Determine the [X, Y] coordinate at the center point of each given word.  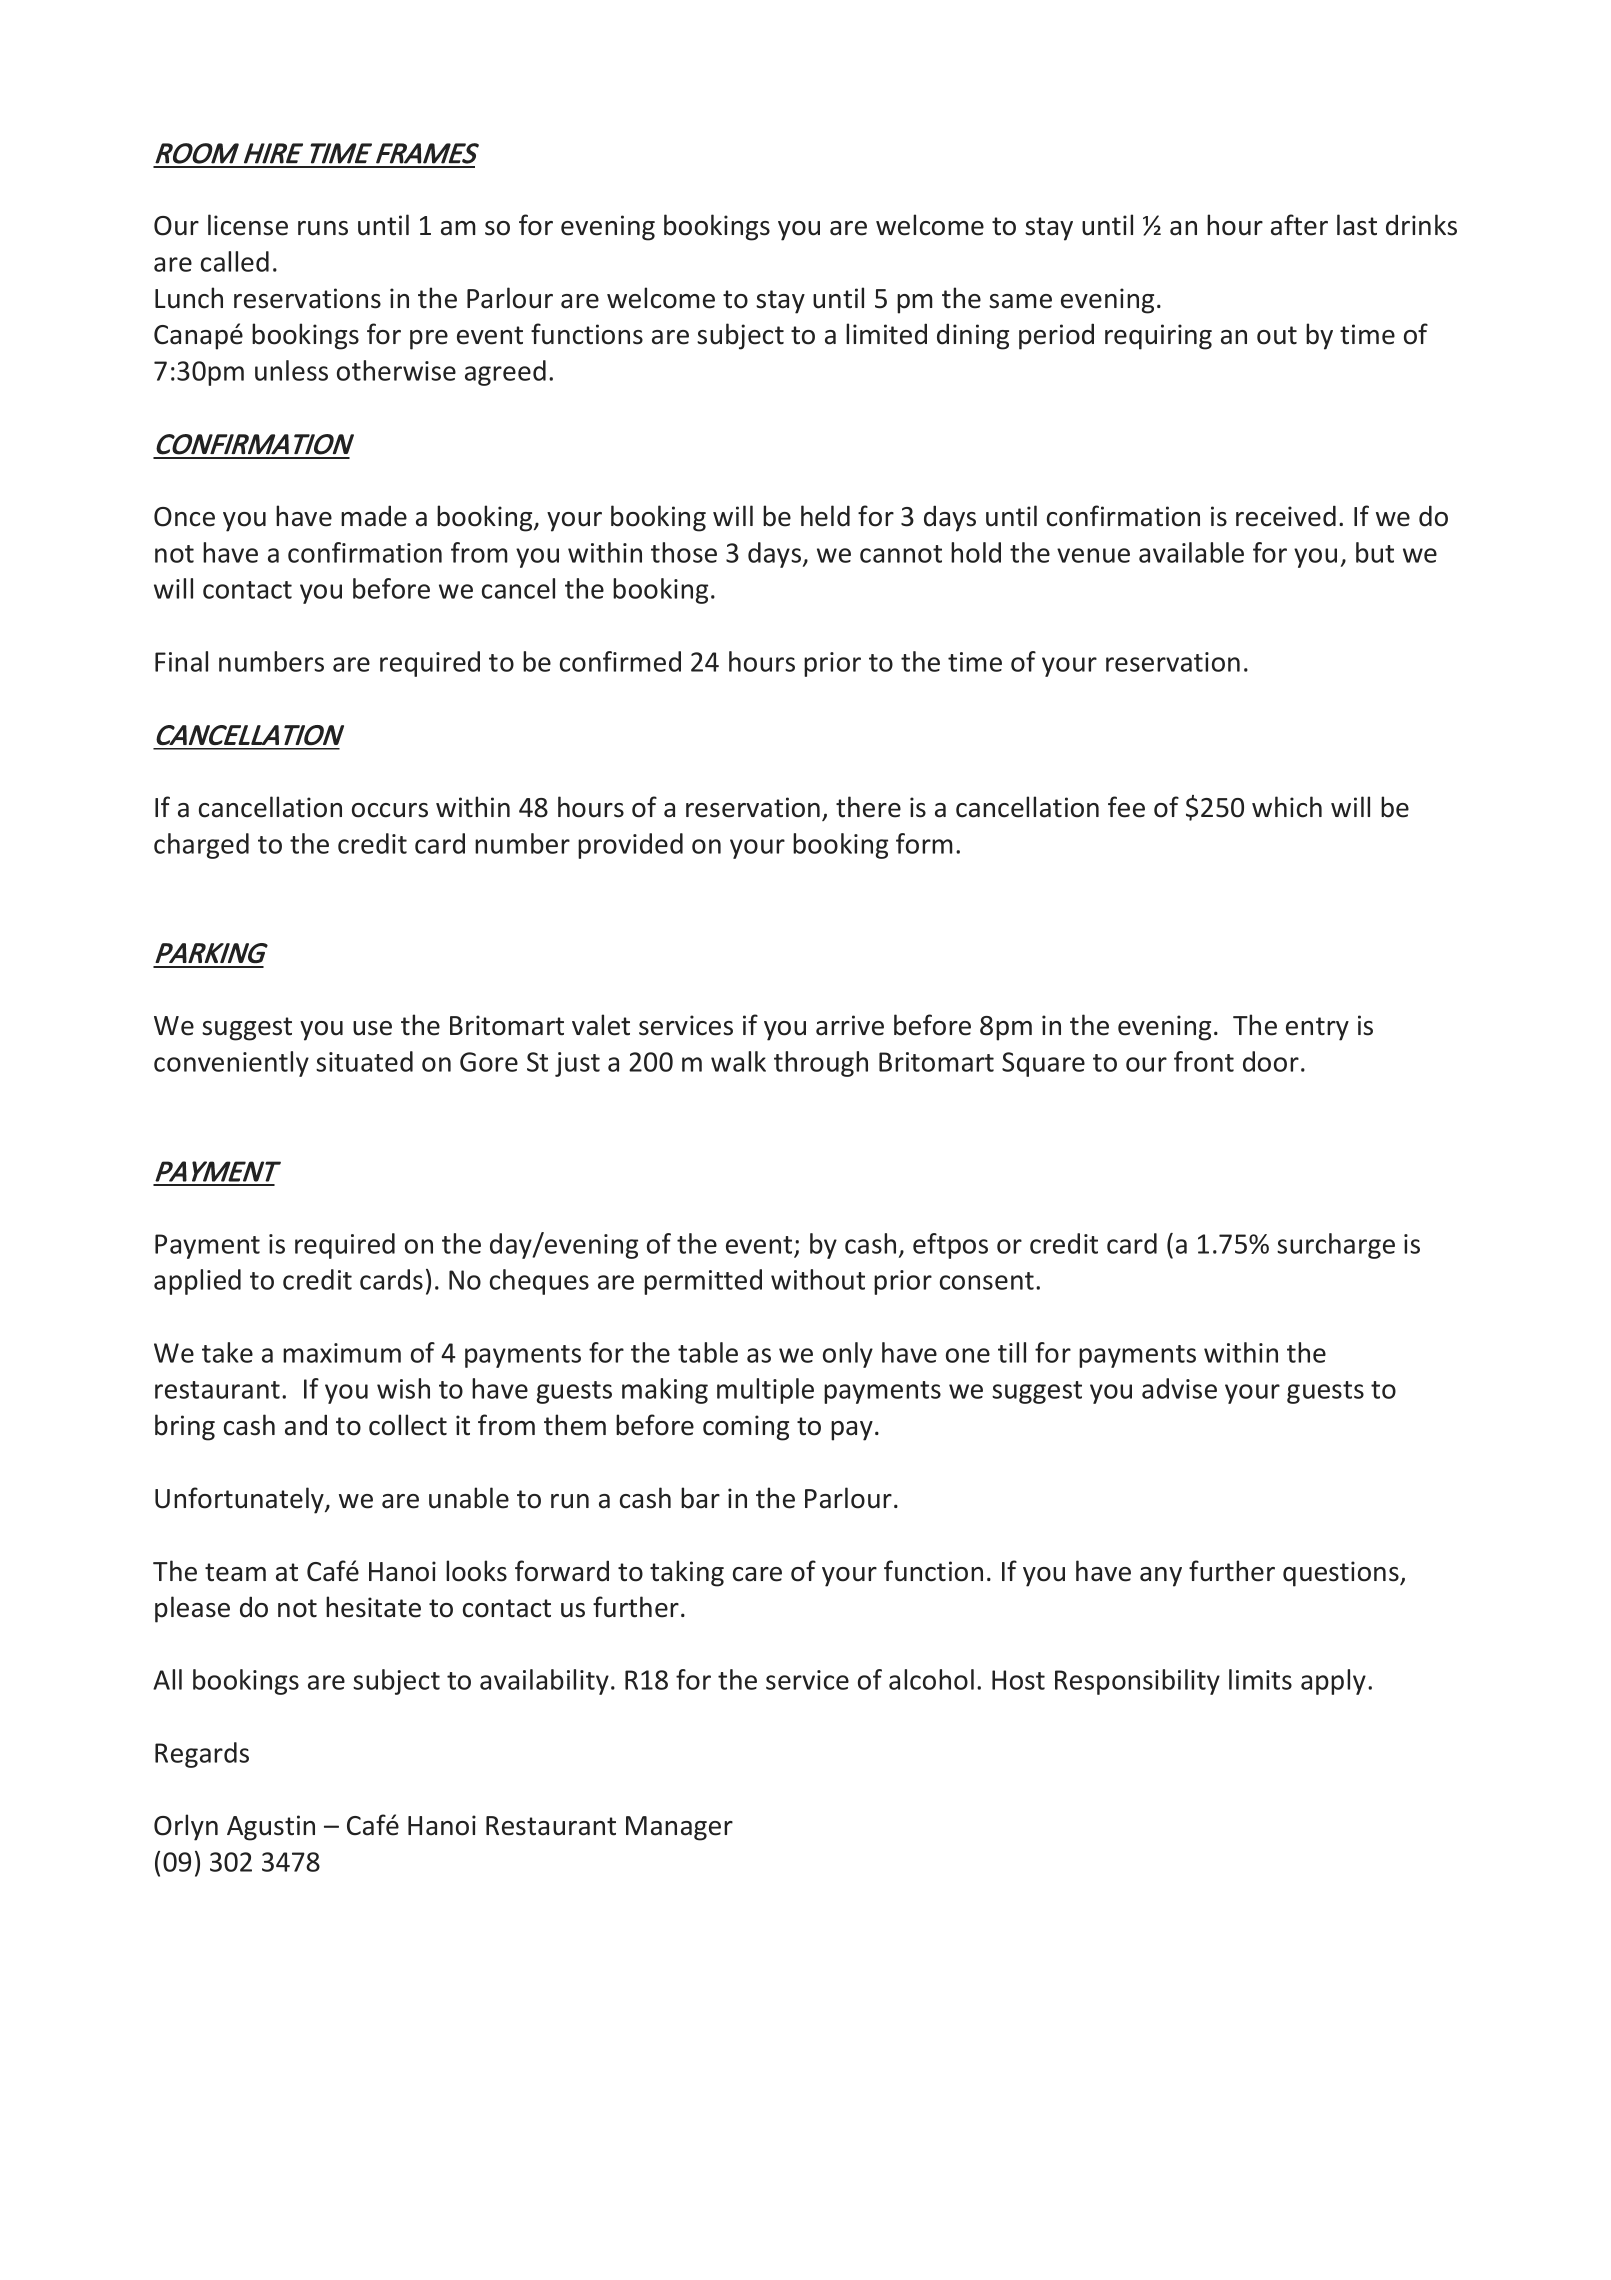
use [372, 1028]
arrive [850, 1025]
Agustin [271, 1828]
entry [1317, 1029]
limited [886, 334]
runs [323, 228]
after [1299, 225]
